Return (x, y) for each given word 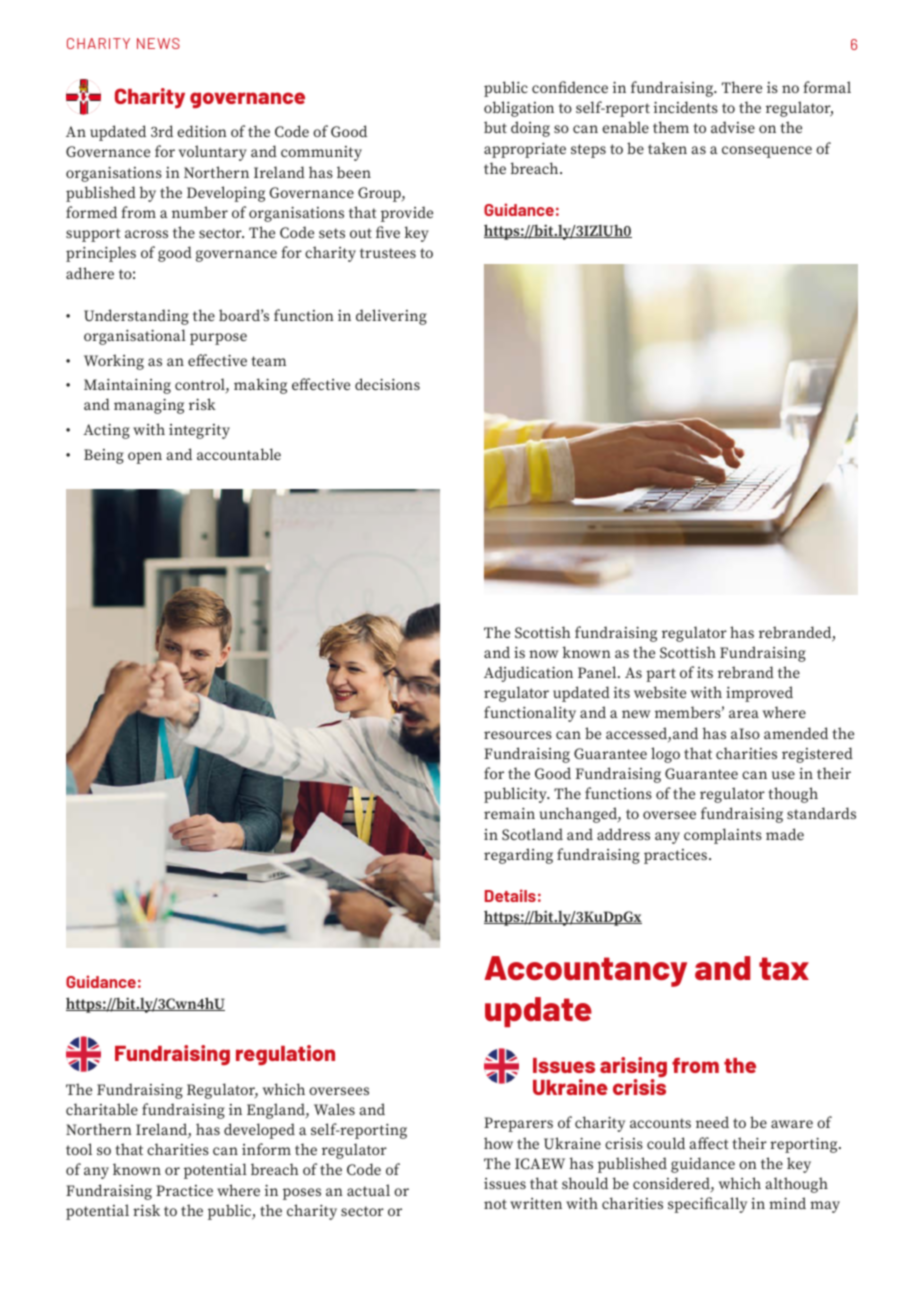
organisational (135, 337)
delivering (391, 317)
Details (510, 895)
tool (79, 1149)
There (742, 87)
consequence (767, 152)
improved (759, 694)
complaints (723, 836)
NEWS (158, 43)
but (495, 127)
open (145, 458)
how (498, 1143)
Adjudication (528, 674)
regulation (285, 1055)
